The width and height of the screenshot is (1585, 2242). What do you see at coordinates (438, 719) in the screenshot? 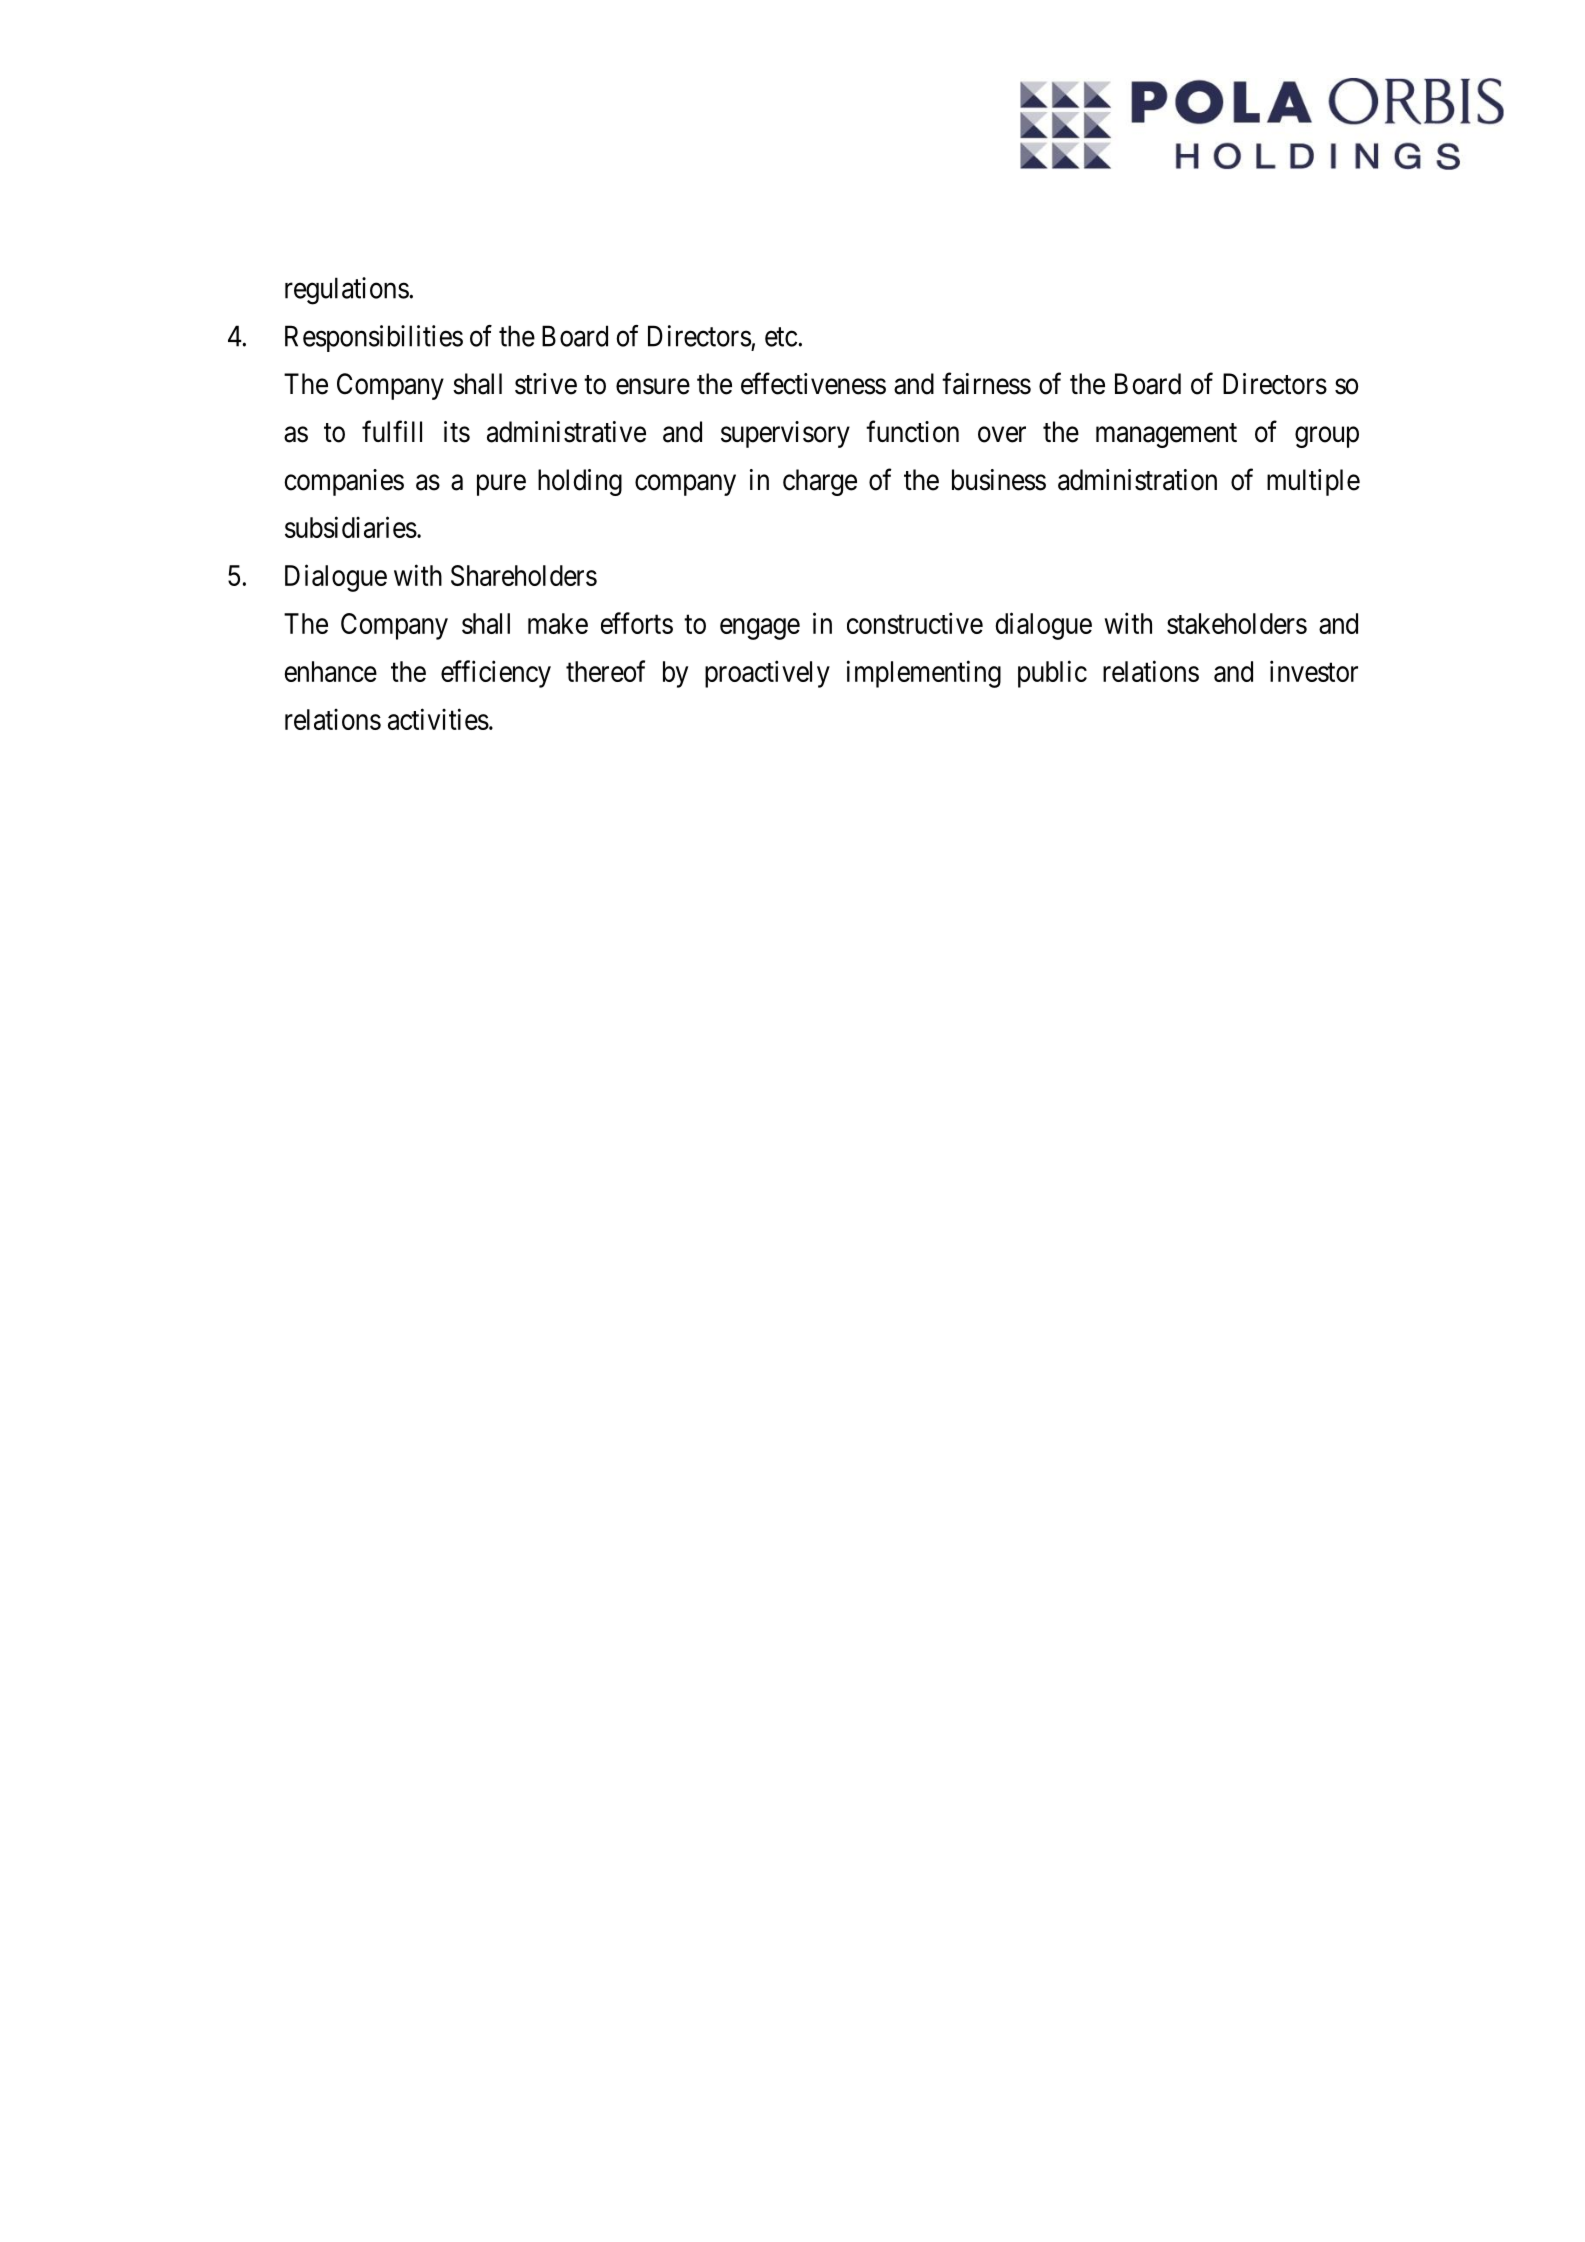
I see `activities` at bounding box center [438, 719].
